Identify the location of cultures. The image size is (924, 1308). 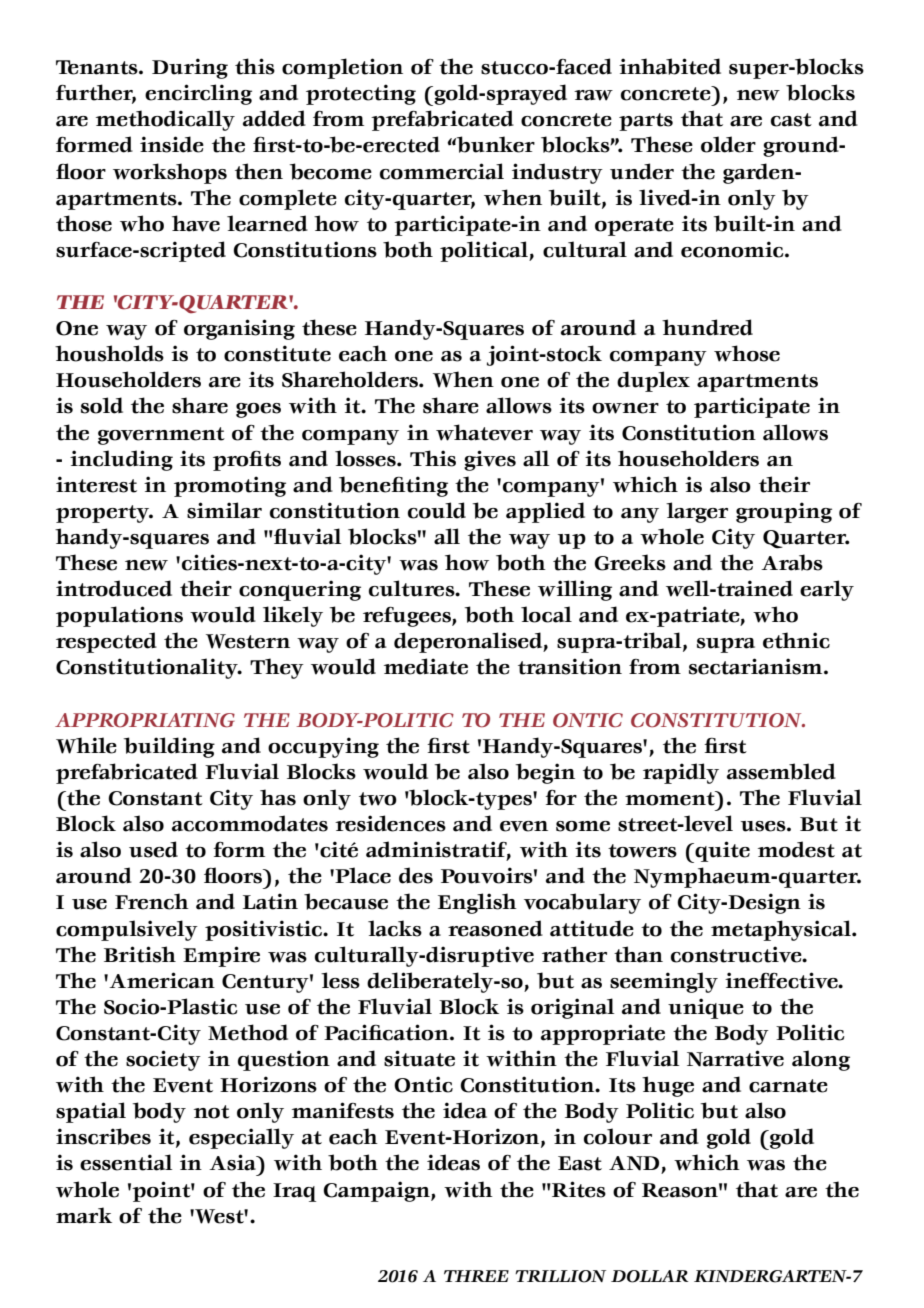
(413, 588).
